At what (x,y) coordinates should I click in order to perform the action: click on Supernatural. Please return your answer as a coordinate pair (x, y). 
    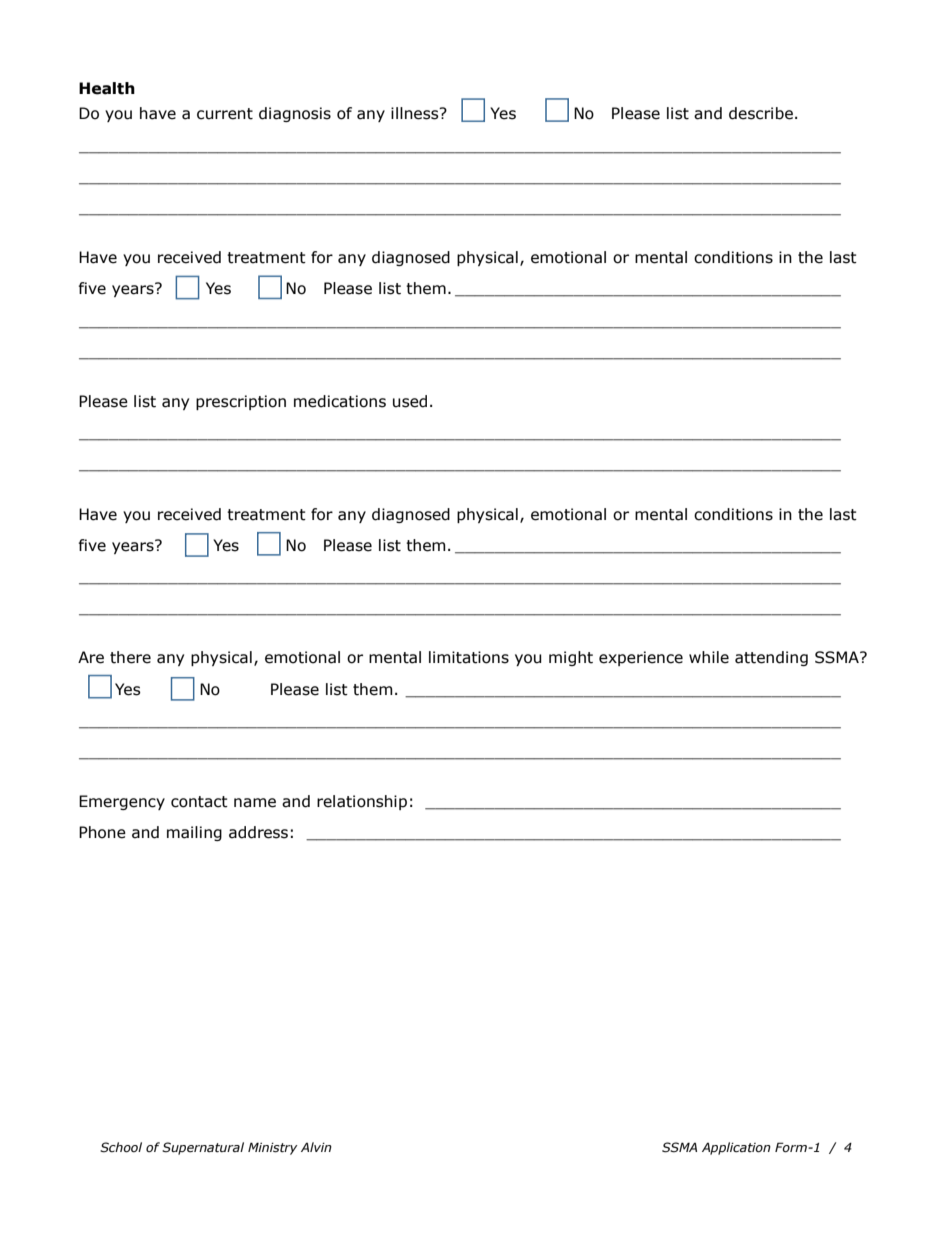
    Looking at the image, I should click on (203, 1148).
